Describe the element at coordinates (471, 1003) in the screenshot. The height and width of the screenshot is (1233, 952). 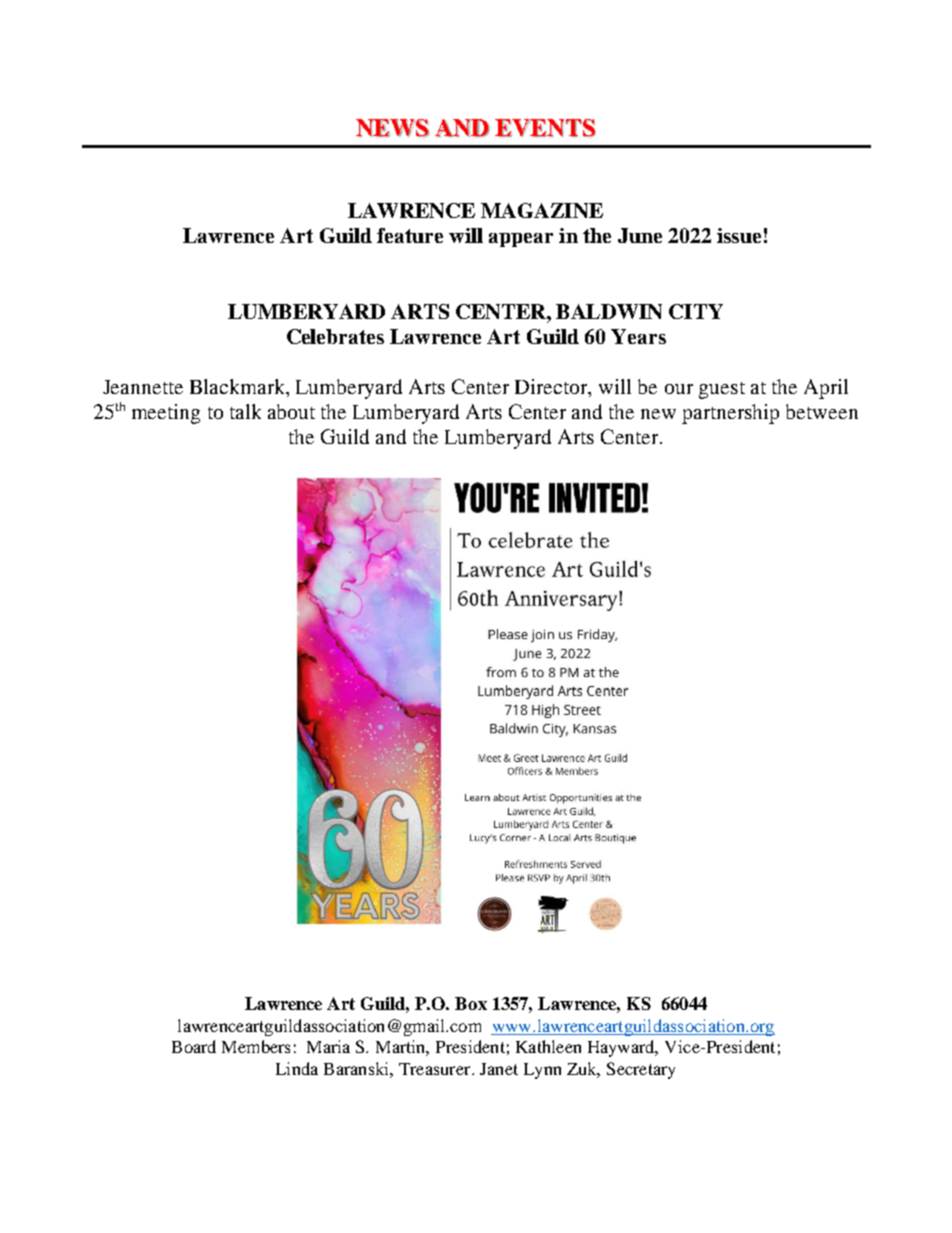
I see `Box` at that location.
